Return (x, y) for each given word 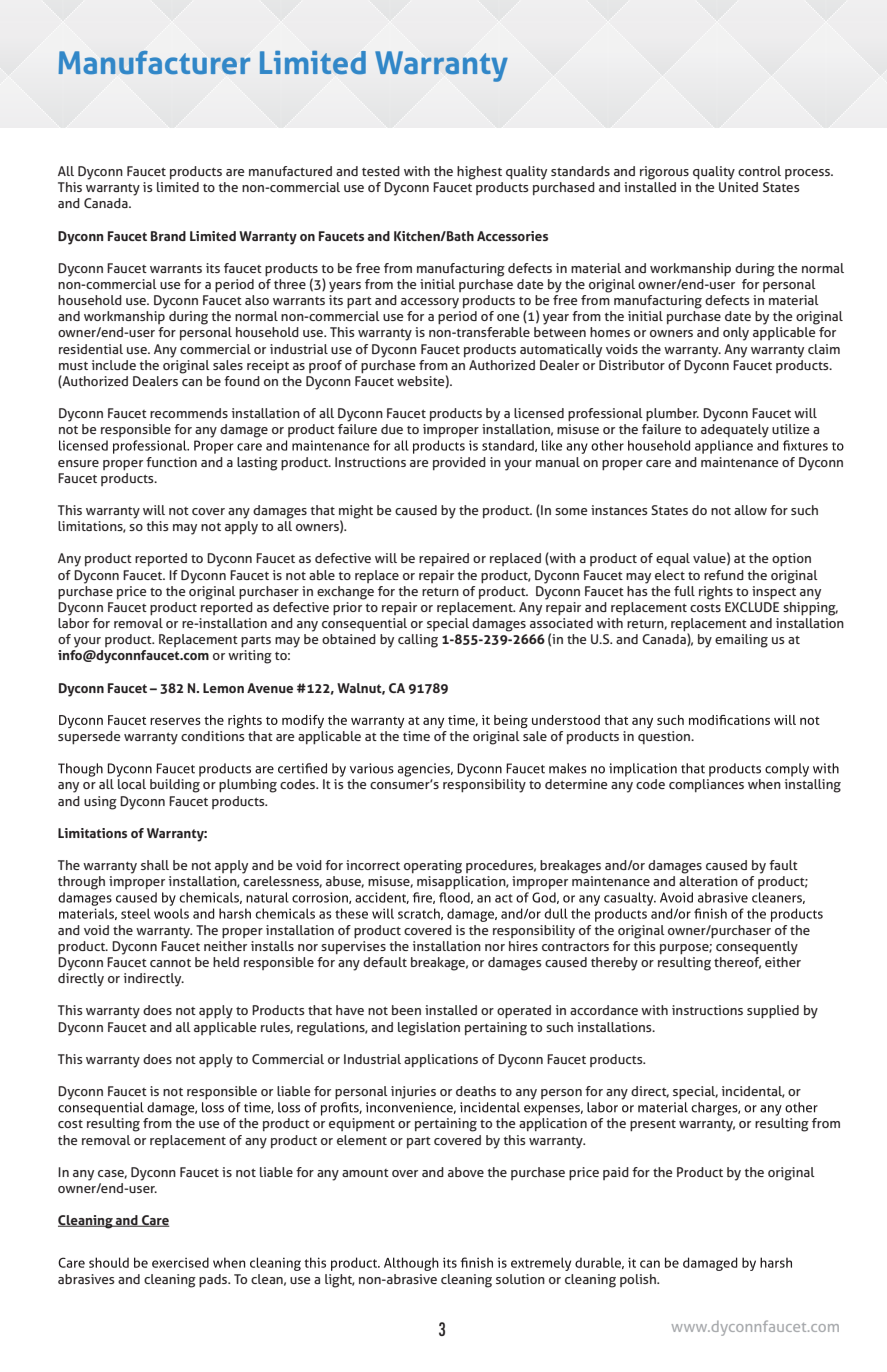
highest (479, 173)
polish (639, 1280)
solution (520, 1279)
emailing (741, 641)
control (759, 171)
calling (418, 641)
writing (250, 657)
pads (214, 1280)
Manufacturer (154, 62)
